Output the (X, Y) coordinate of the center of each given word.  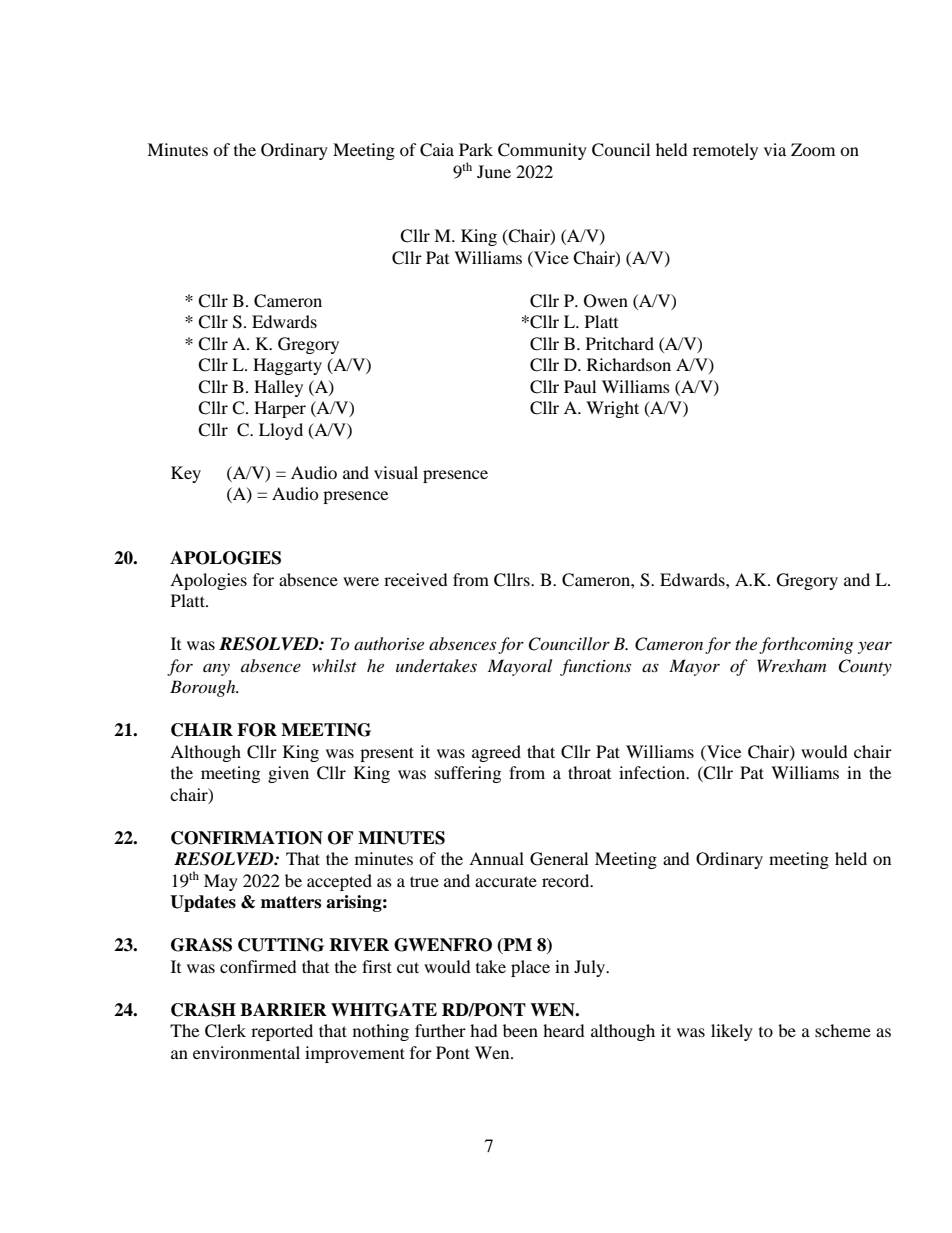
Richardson (629, 364)
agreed (496, 753)
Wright (612, 409)
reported (282, 1032)
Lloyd (281, 431)
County (865, 667)
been (520, 1030)
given (288, 774)
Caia (437, 150)
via (775, 149)
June (494, 171)
